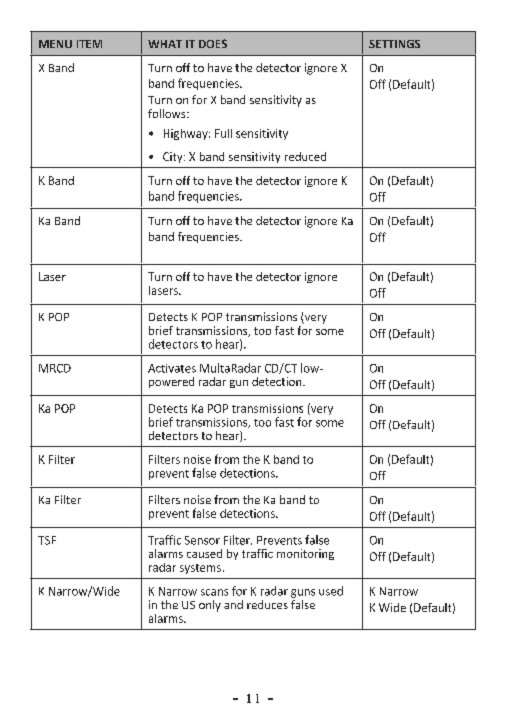 The width and height of the page is (507, 714). What do you see at coordinates (89, 44) in the page?
I see `ITEM` at bounding box center [89, 44].
